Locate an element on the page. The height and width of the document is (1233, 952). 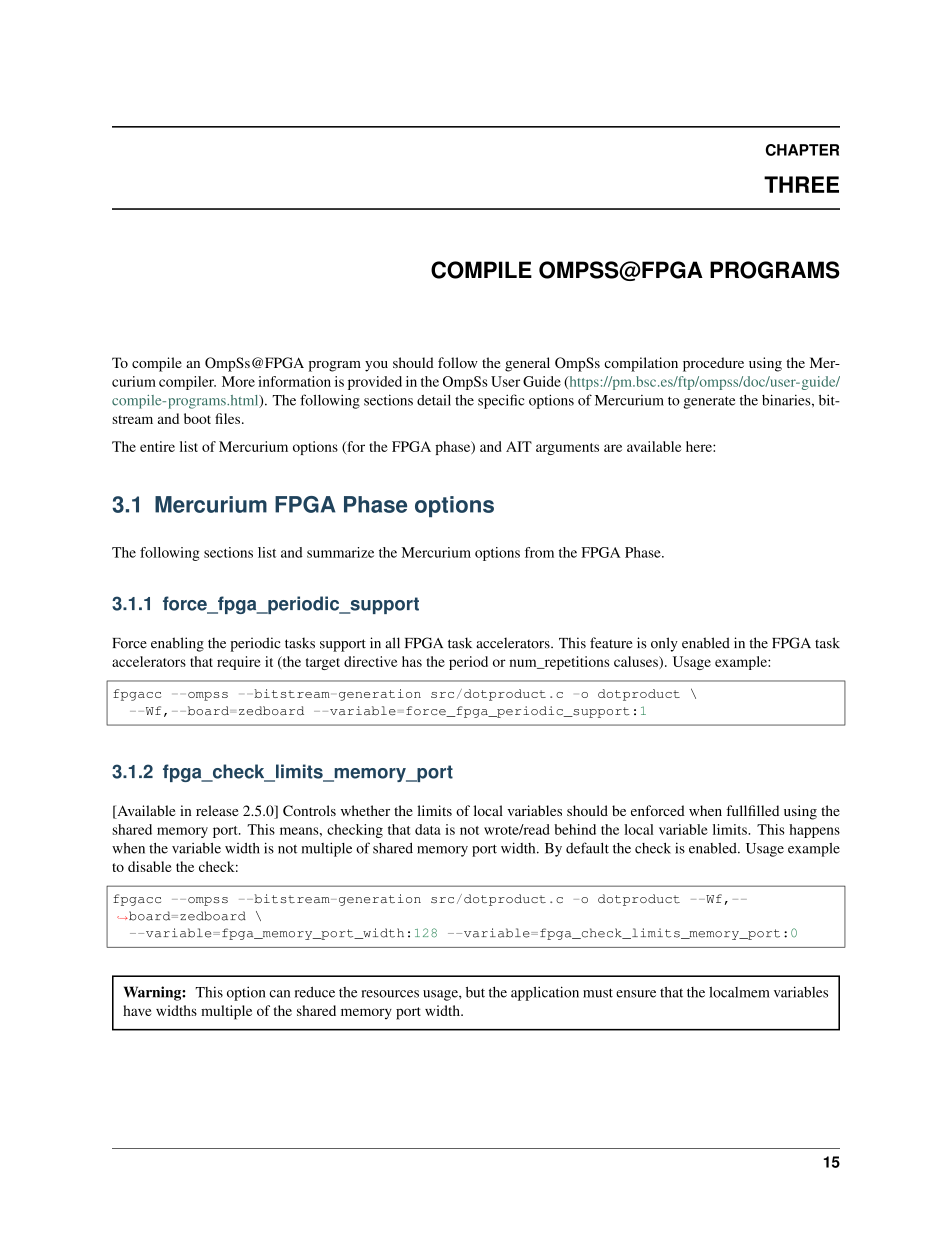
general is located at coordinates (527, 364).
